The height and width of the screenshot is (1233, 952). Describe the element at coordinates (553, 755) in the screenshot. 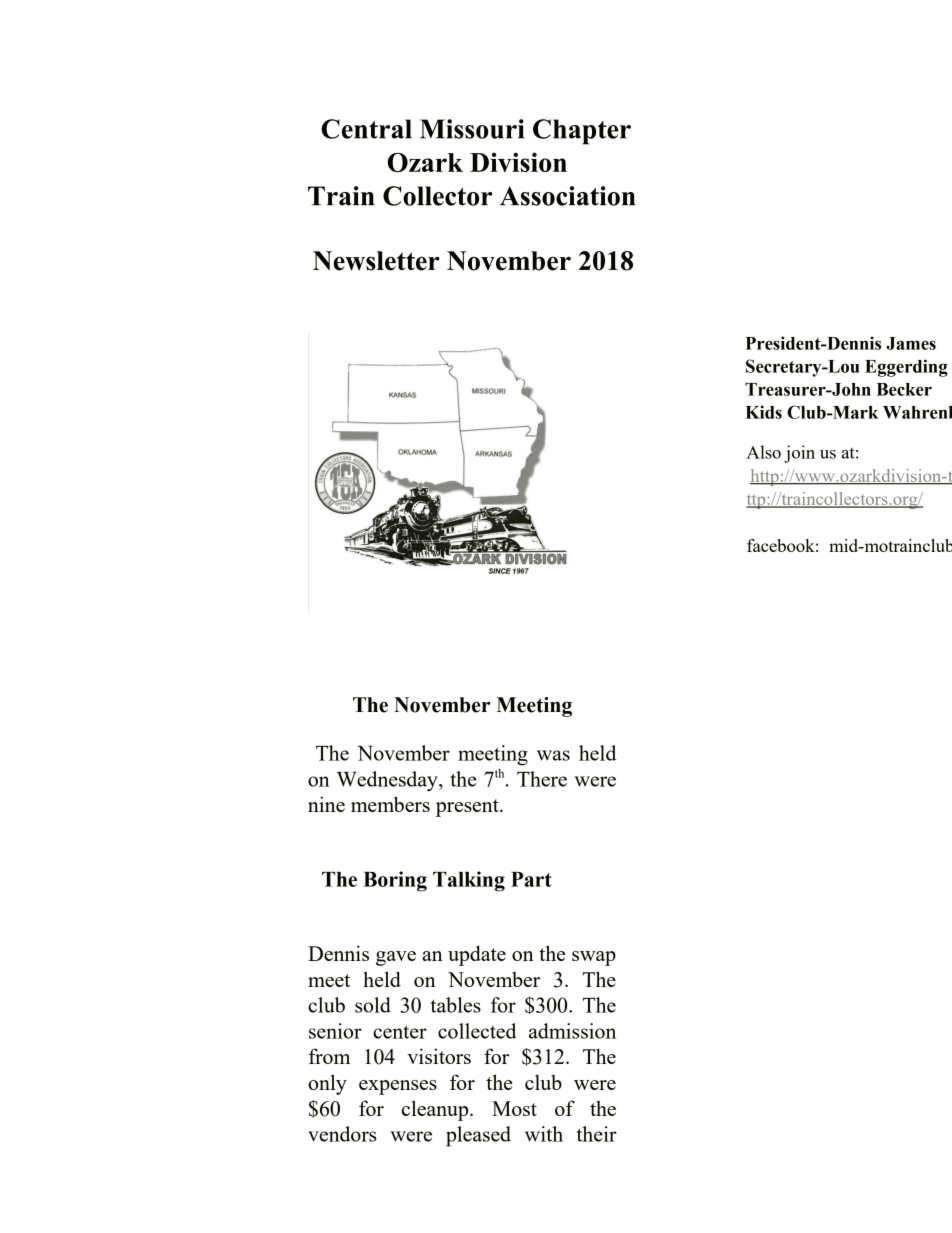

I see `was` at that location.
